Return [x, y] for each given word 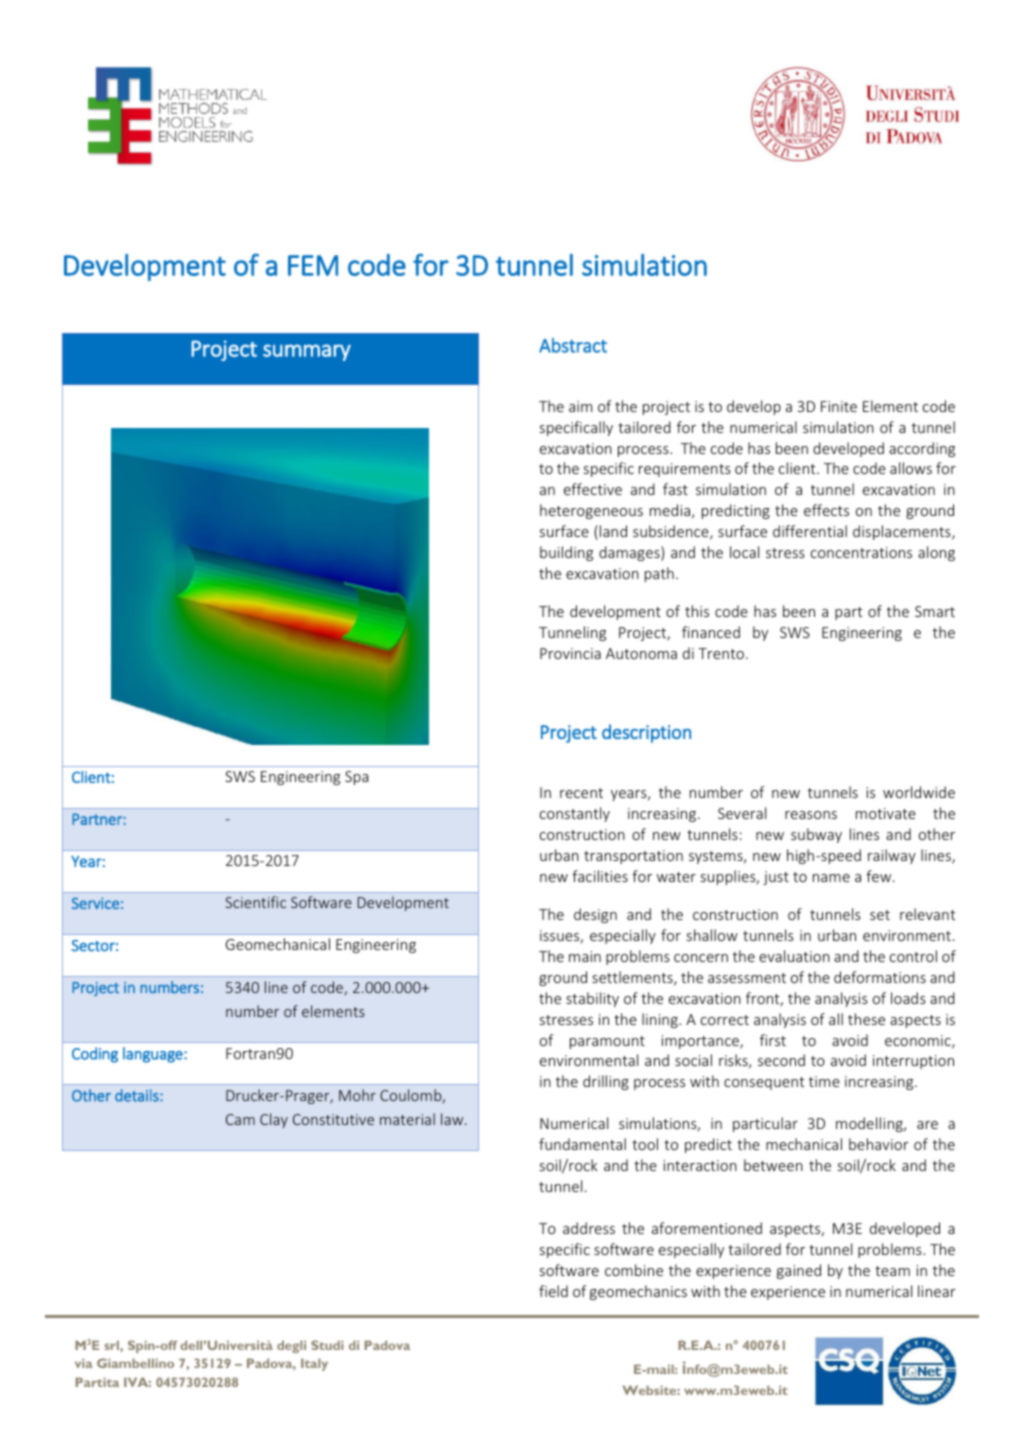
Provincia [570, 653]
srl [112, 1345]
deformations [880, 977]
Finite [839, 406]
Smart [935, 611]
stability [592, 999]
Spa [356, 778]
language [154, 1055]
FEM [313, 265]
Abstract [573, 345]
